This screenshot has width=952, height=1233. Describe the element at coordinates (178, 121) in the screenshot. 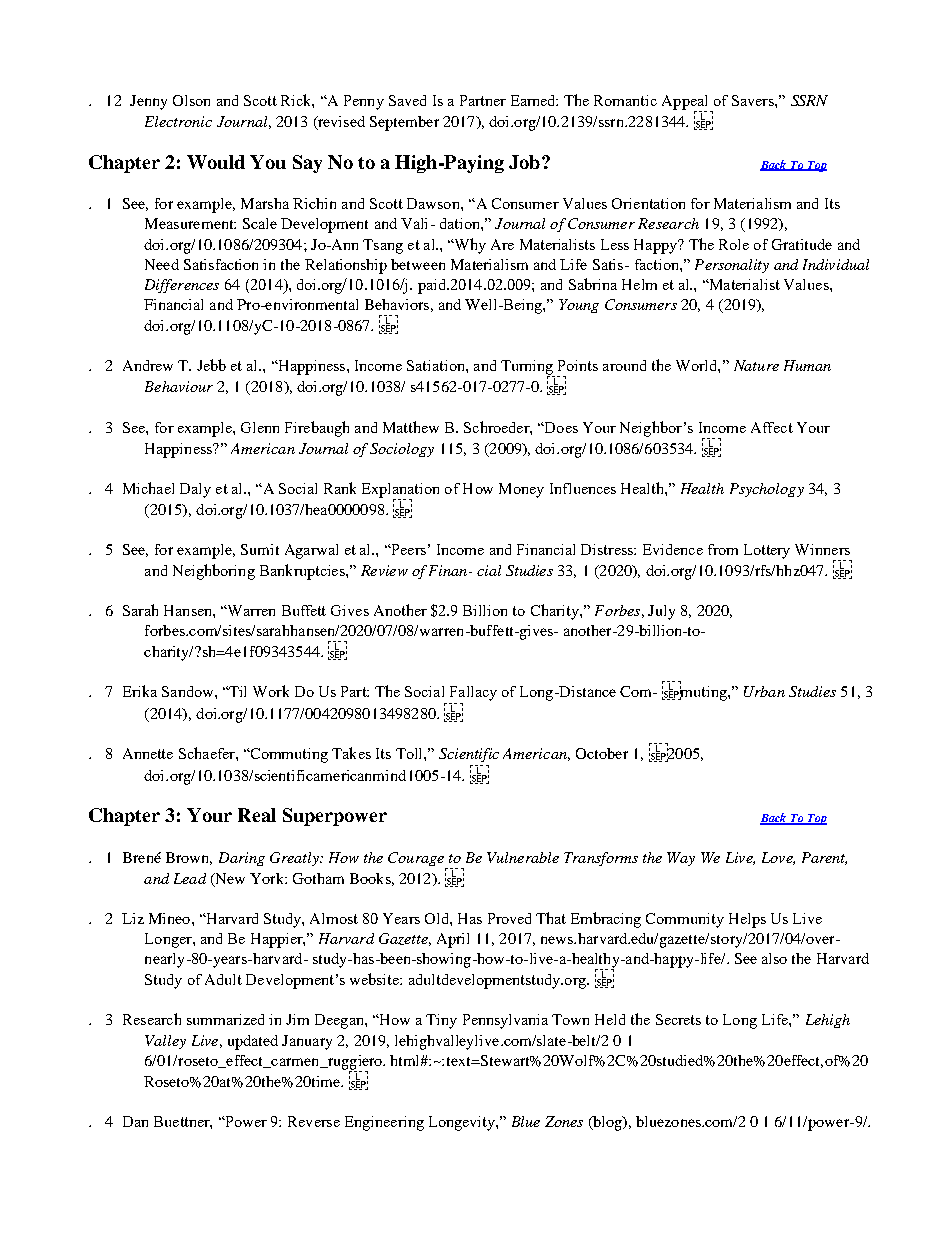

I see `Electronic` at that location.
